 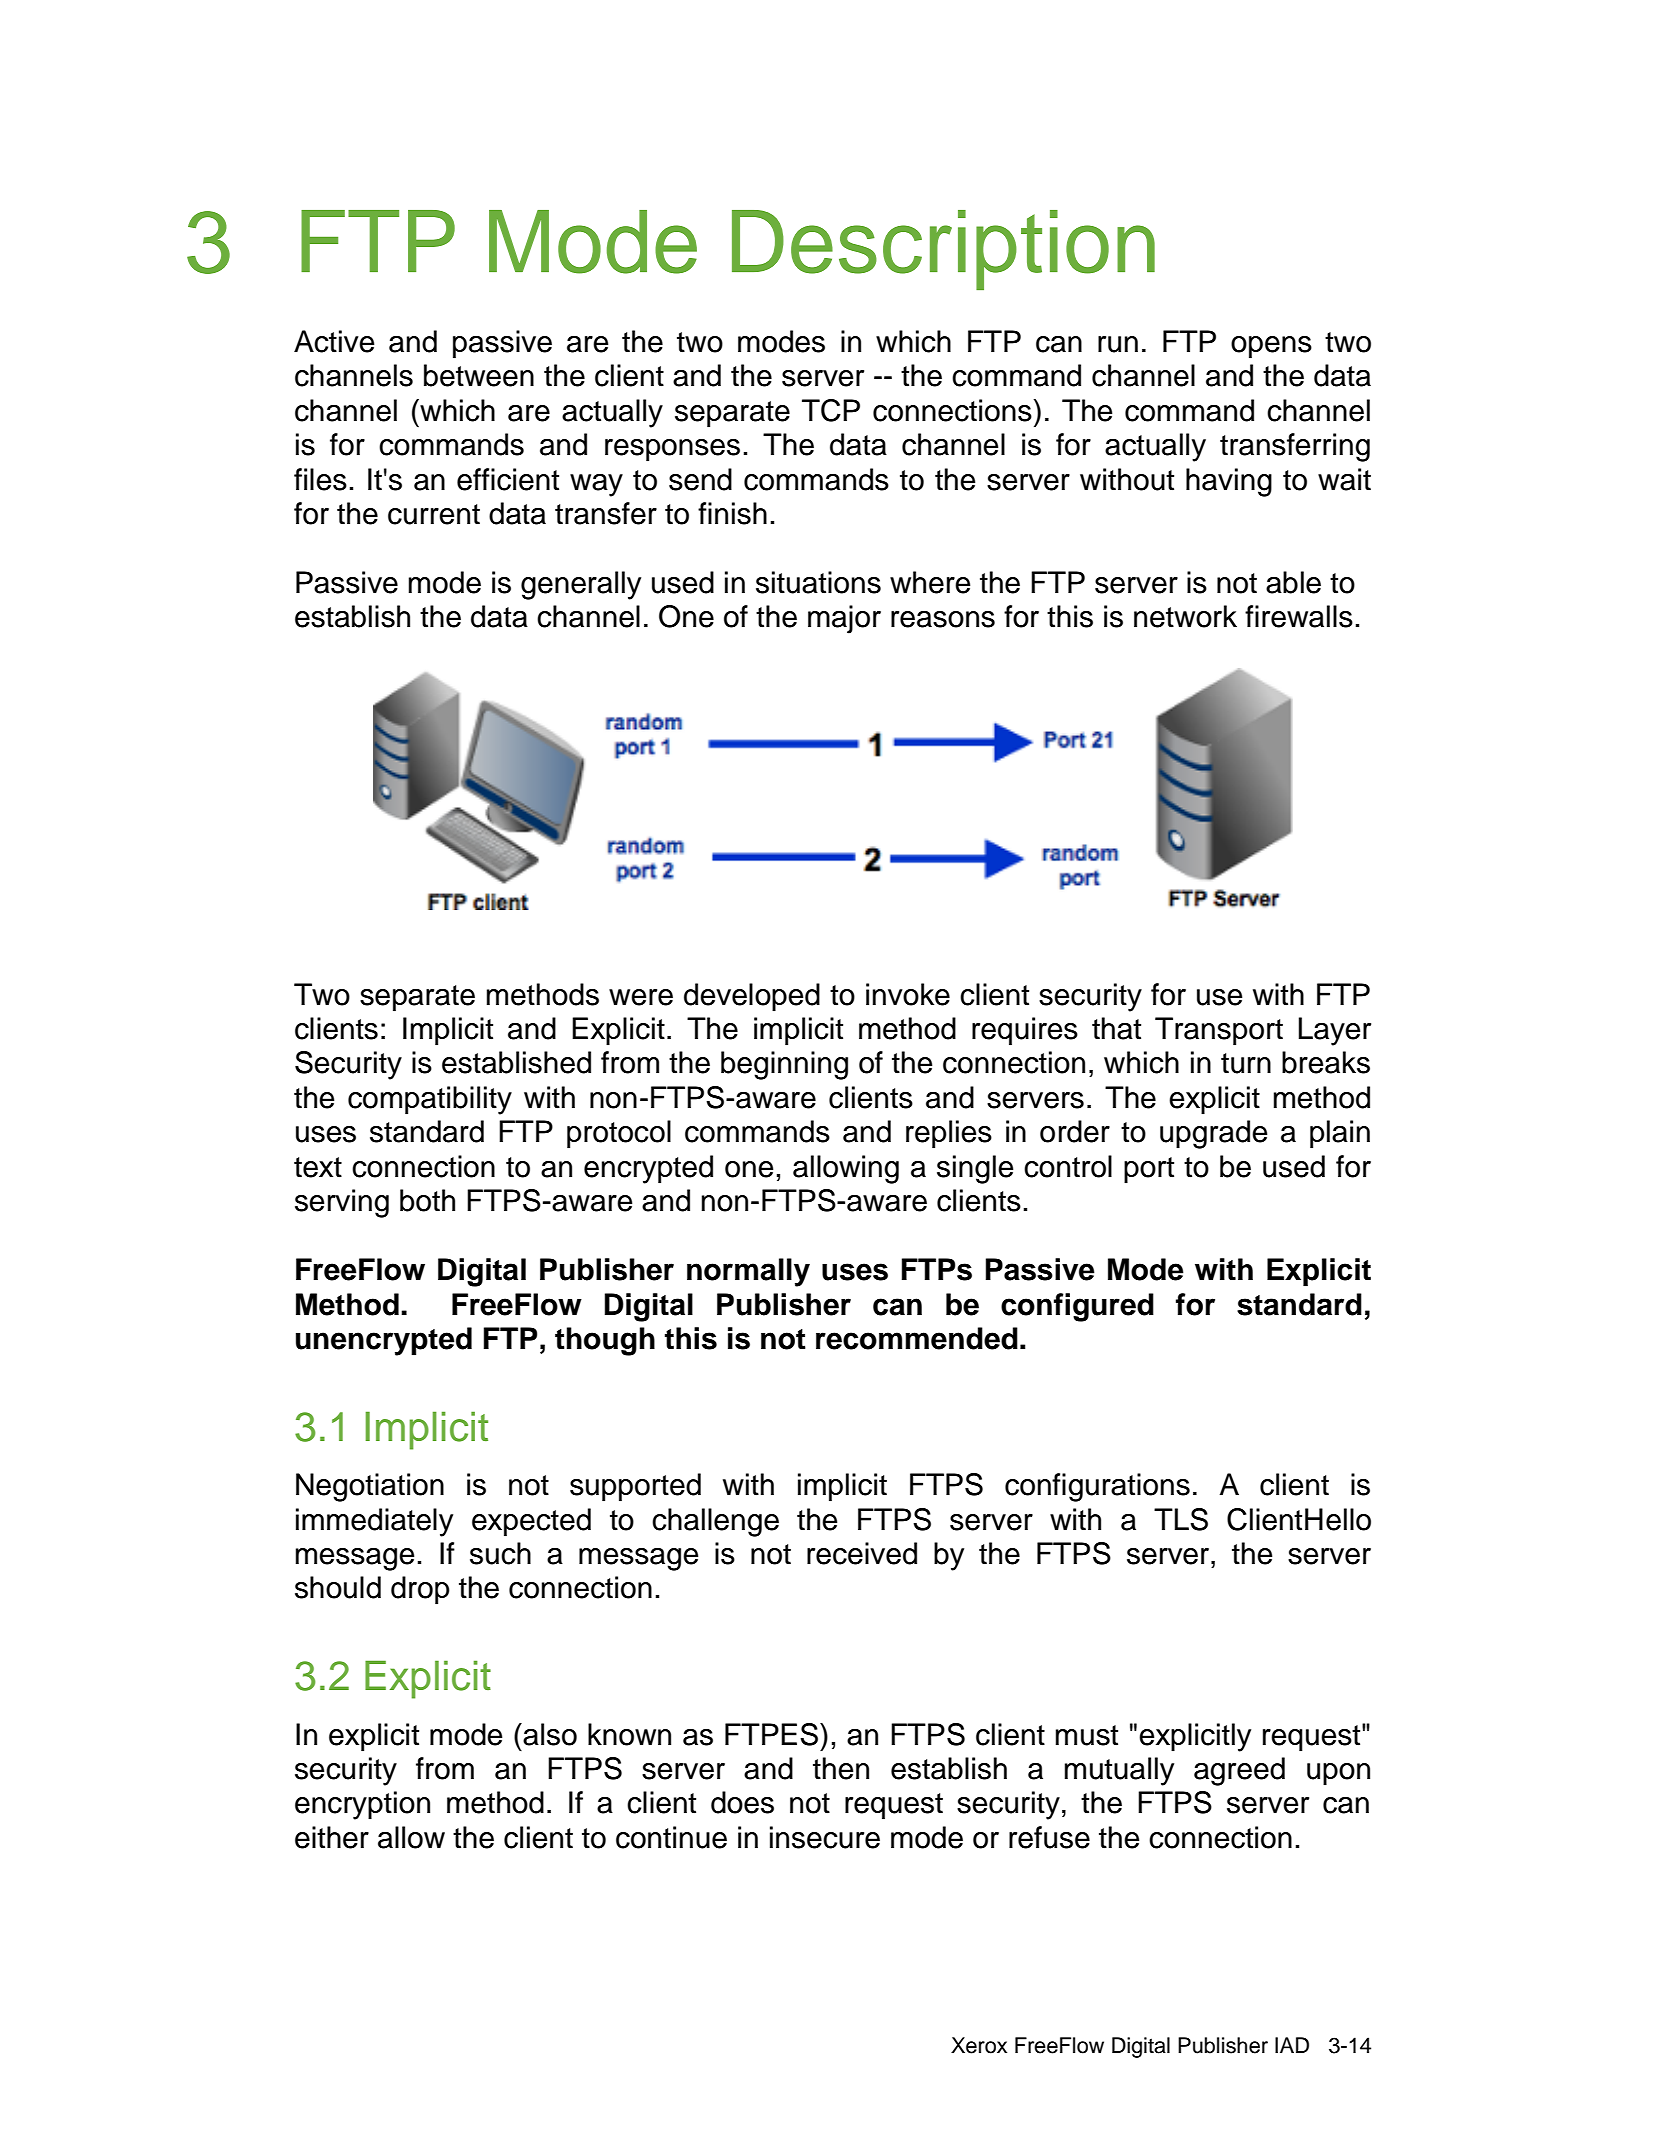 What do you see at coordinates (479, 375) in the document?
I see `between` at bounding box center [479, 375].
